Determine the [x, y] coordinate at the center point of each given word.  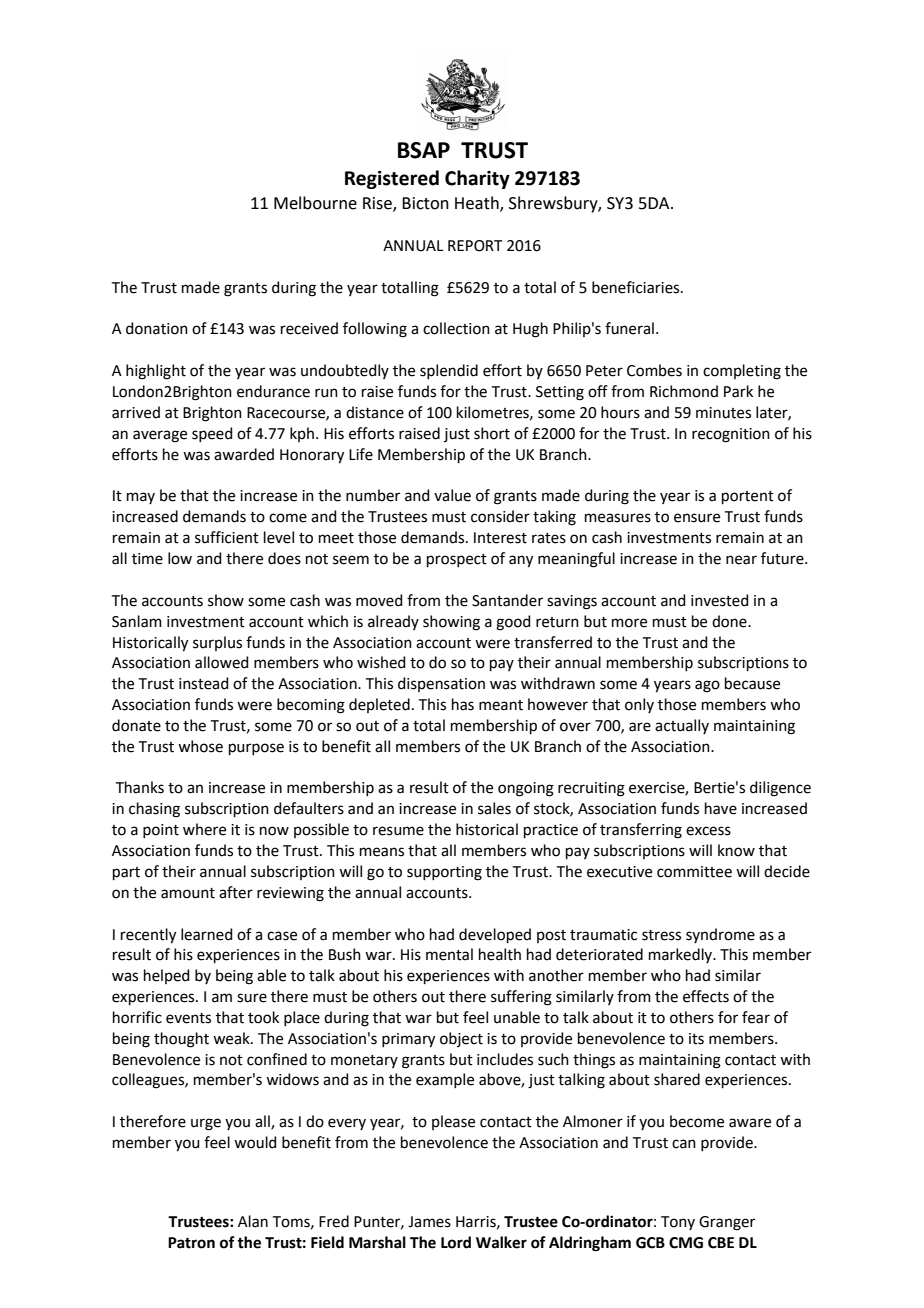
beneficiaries [637, 287]
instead [204, 683]
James [429, 1222]
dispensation [441, 684]
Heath [478, 204]
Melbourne [315, 203]
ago [707, 686]
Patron [191, 1243]
